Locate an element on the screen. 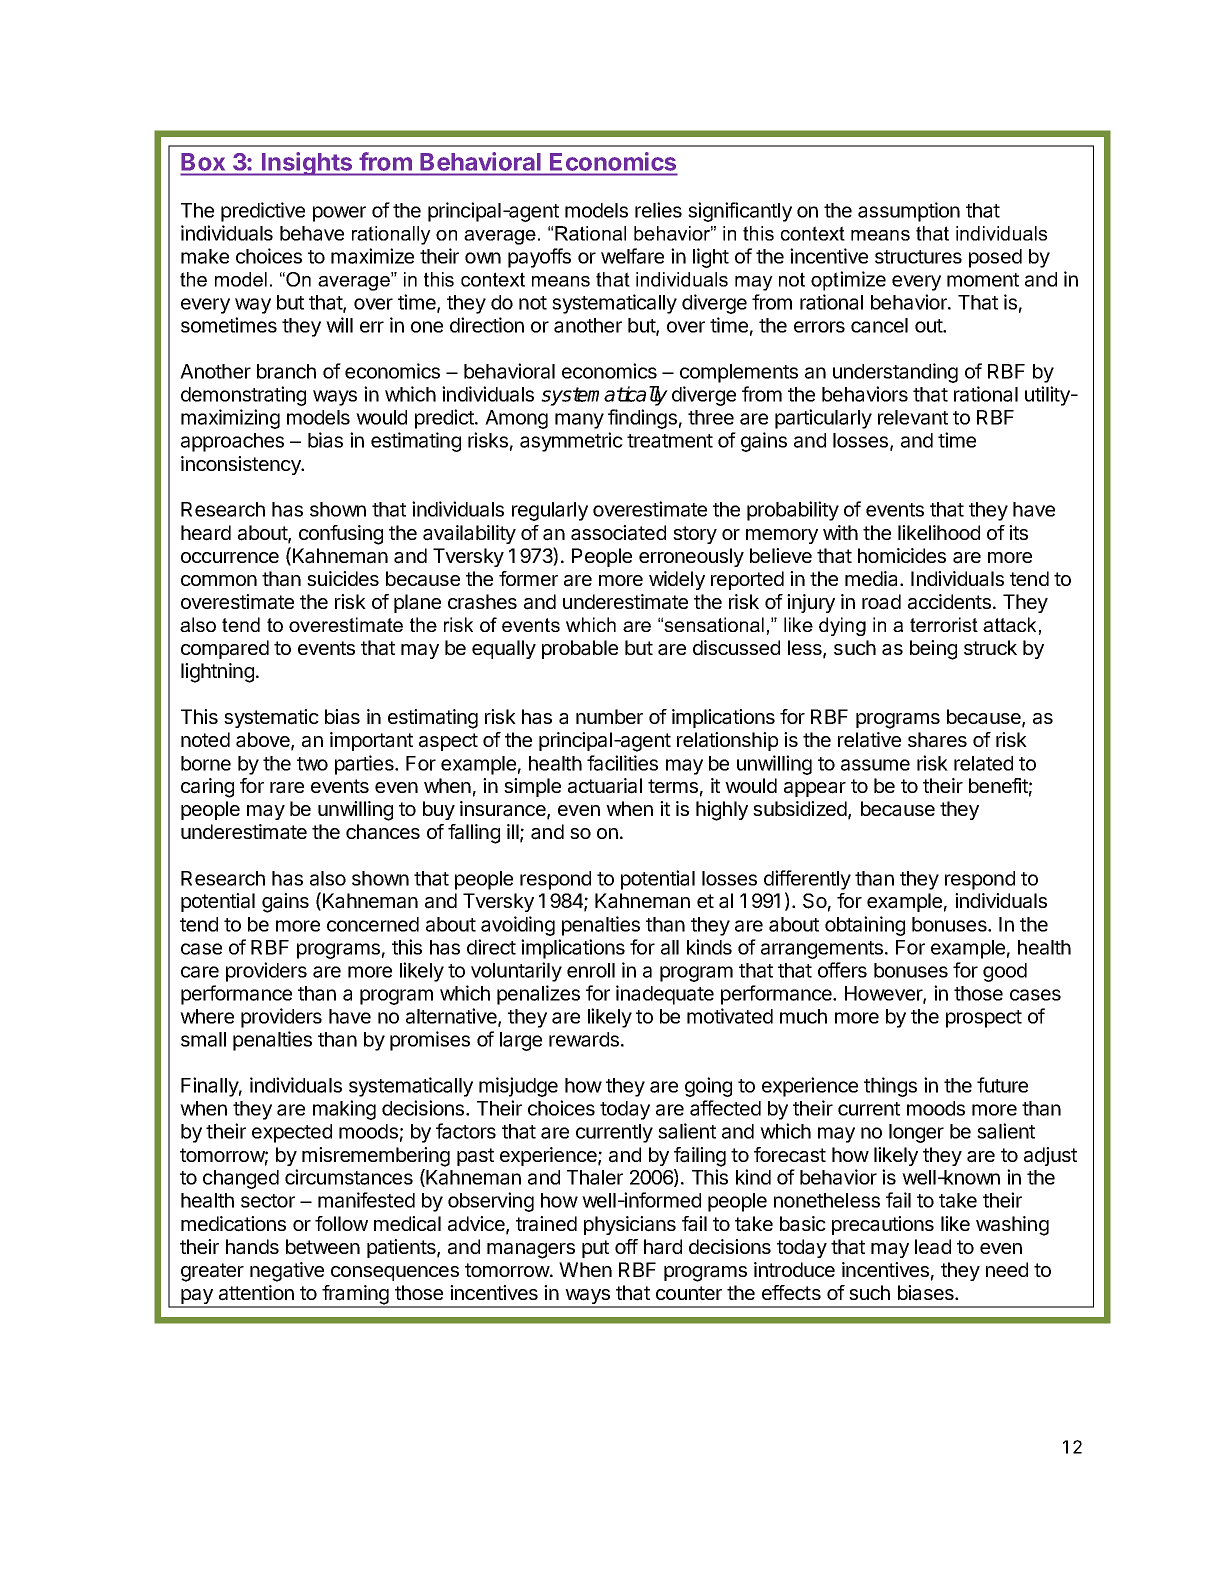 This screenshot has width=1226, height=1586. relies is located at coordinates (658, 210).
